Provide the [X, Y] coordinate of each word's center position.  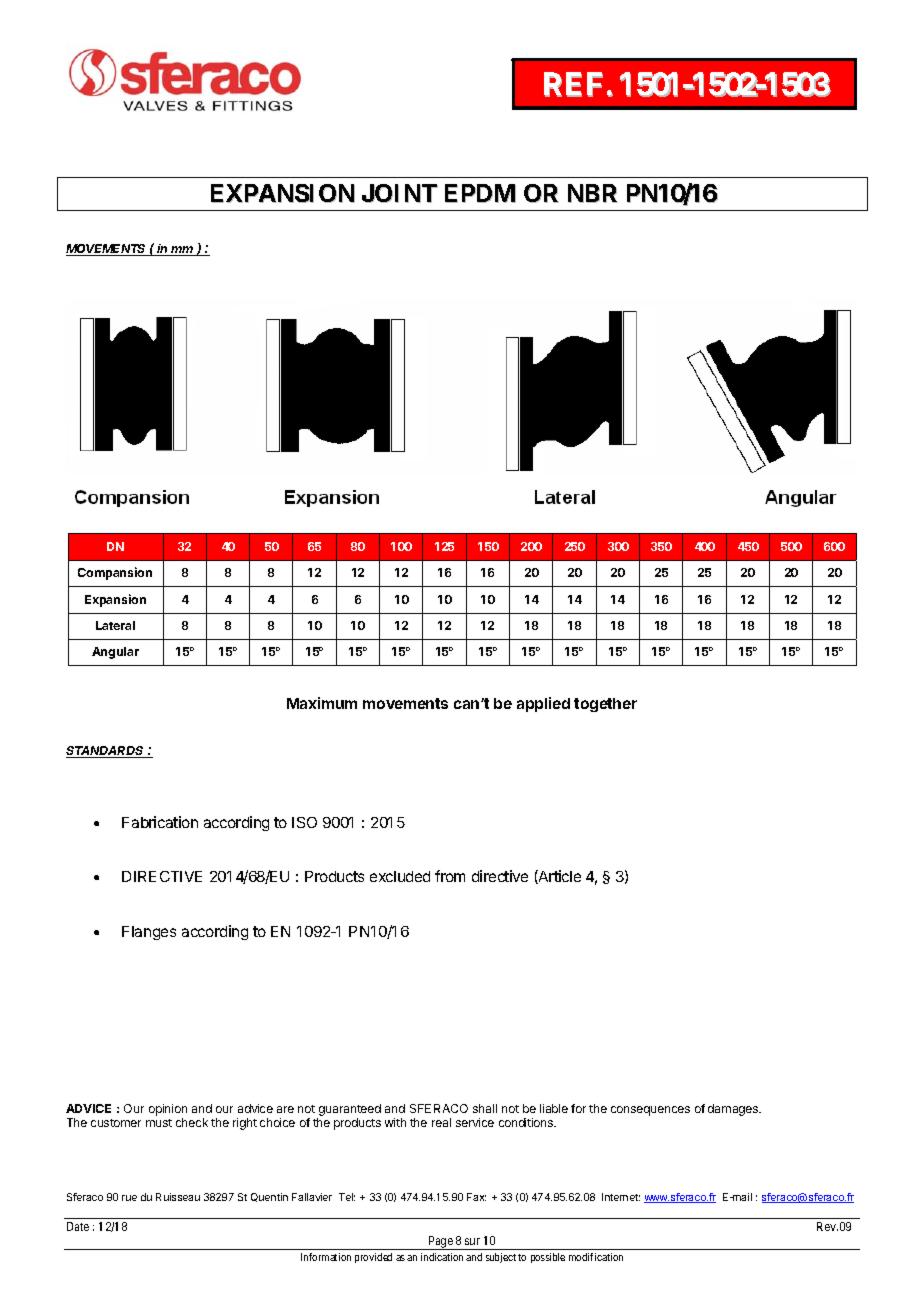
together [605, 705]
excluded [400, 876]
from [450, 876]
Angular [115, 653]
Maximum [322, 703]
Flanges [149, 933]
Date [78, 1226]
